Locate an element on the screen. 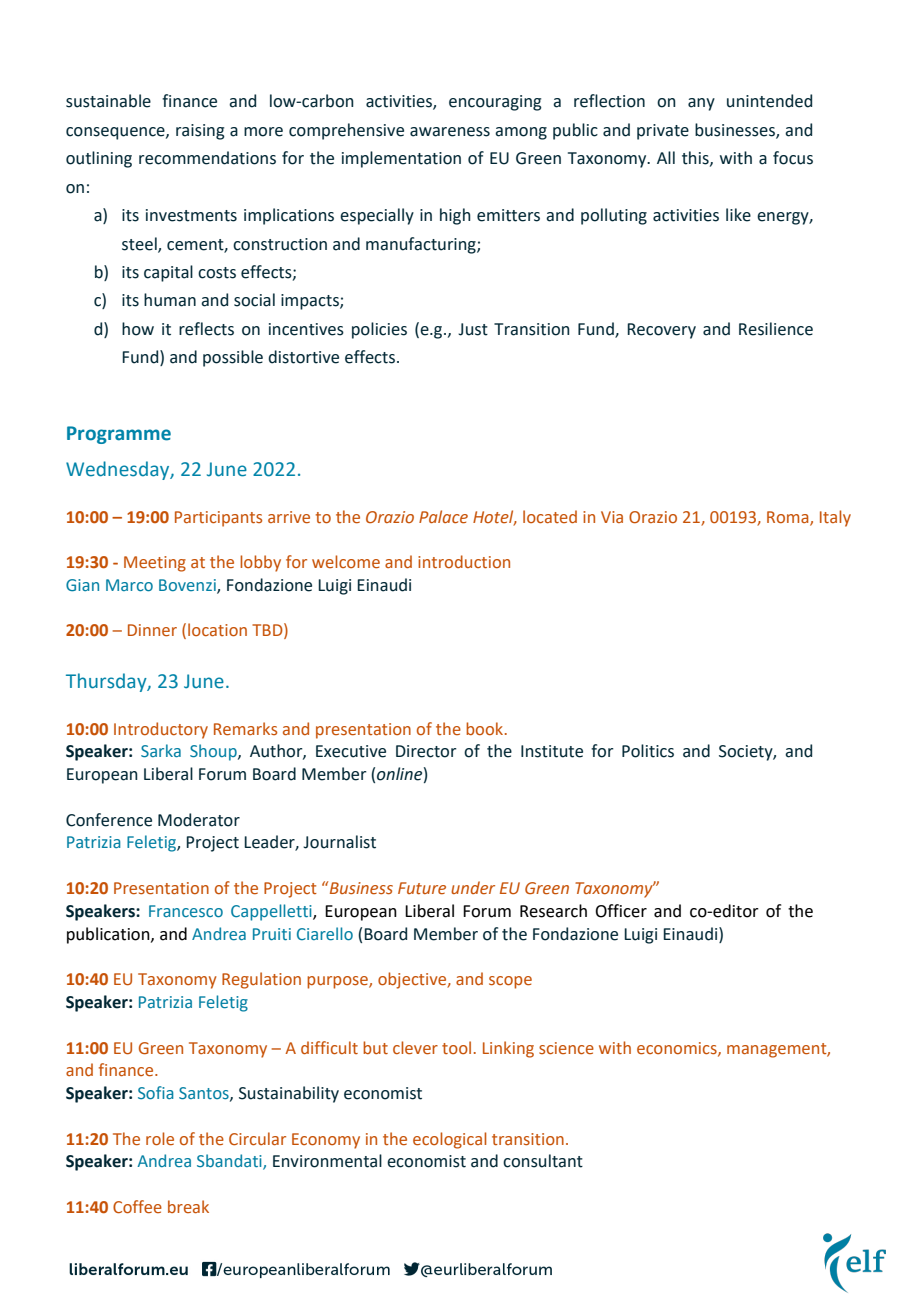 This screenshot has height=1308, width=924. economics is located at coordinates (678, 1049).
